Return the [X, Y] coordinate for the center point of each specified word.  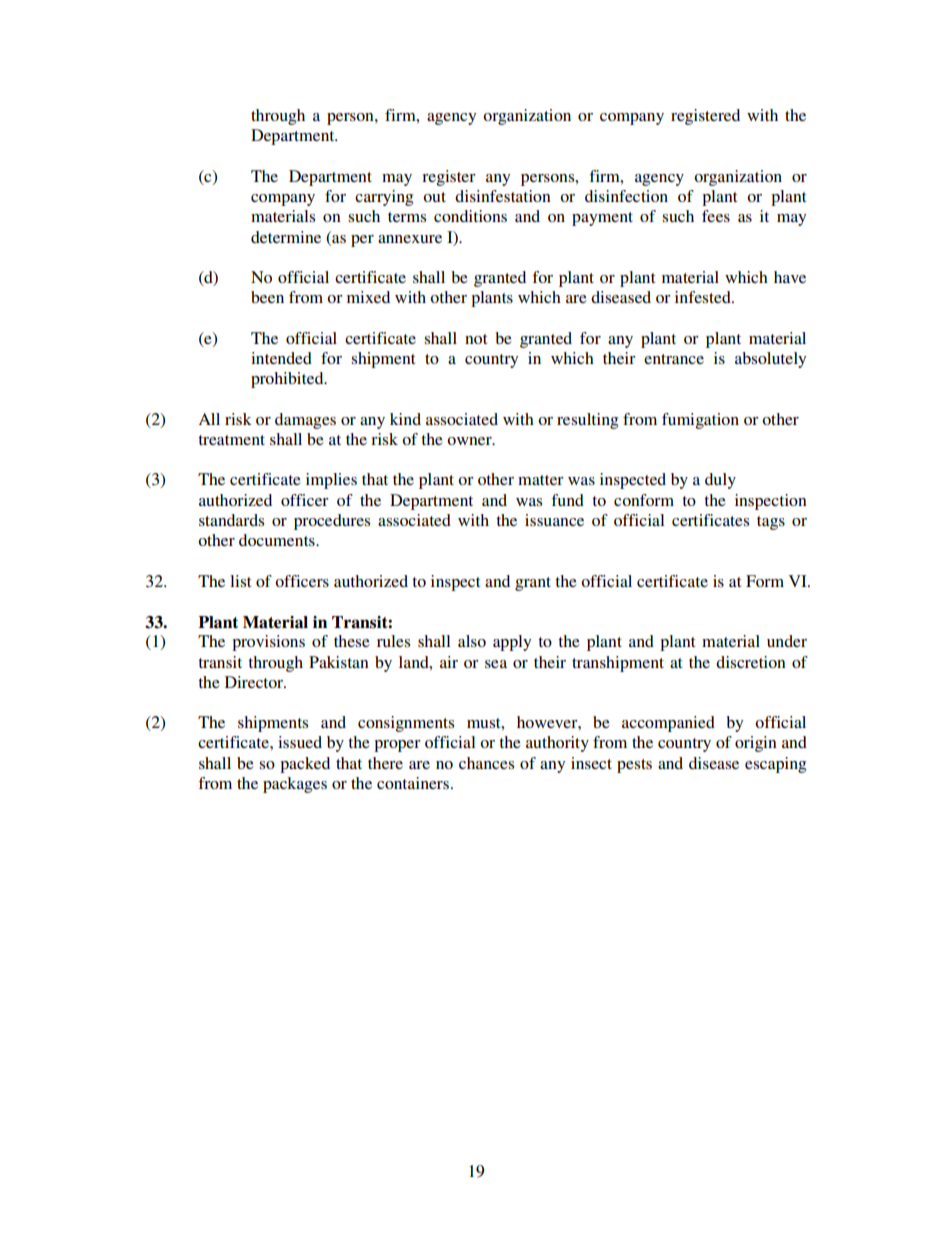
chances [486, 763]
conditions [470, 216]
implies [331, 481]
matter [541, 480]
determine [286, 237]
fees [716, 216]
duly [720, 481]
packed [305, 765]
